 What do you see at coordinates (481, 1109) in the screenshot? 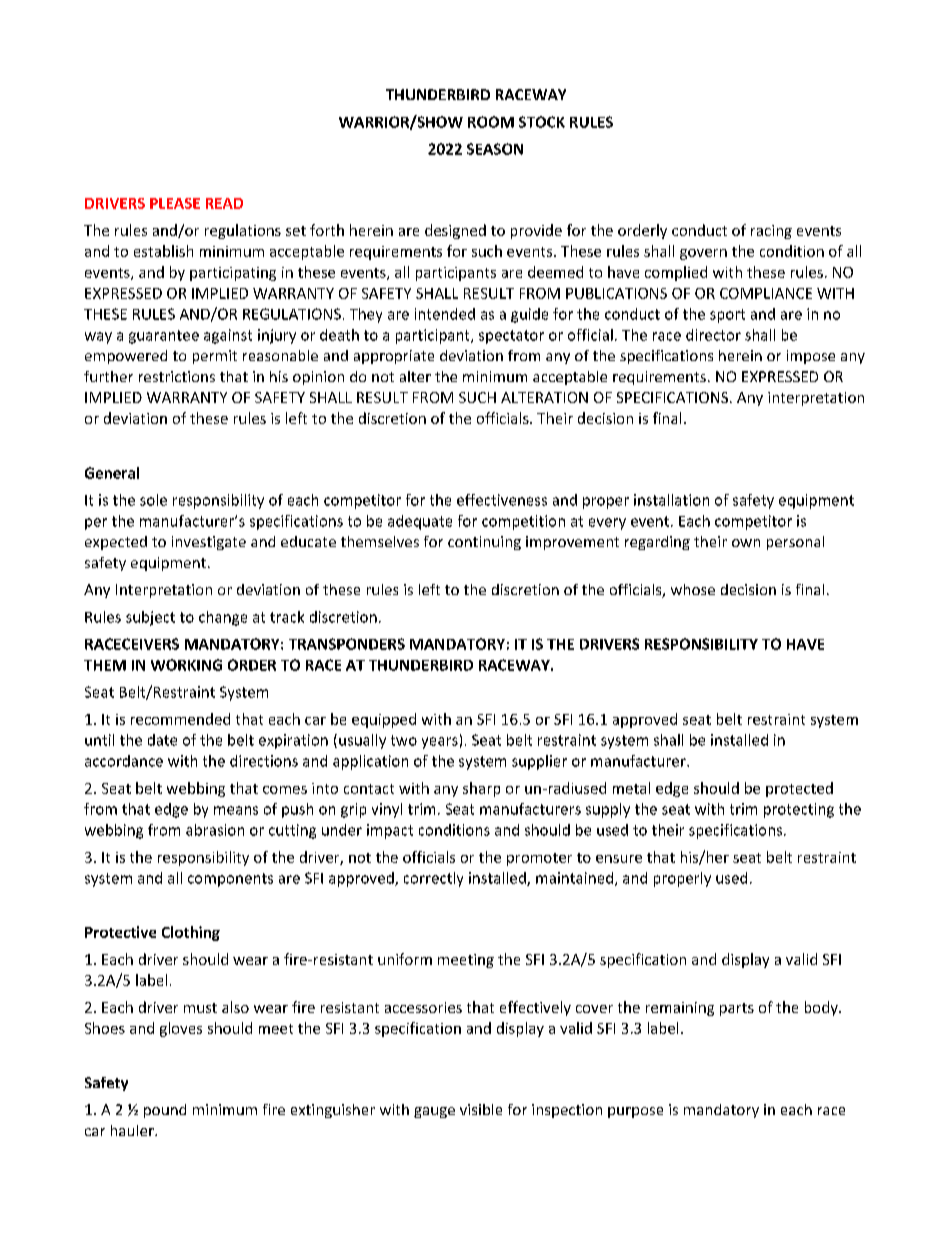
I see `visible` at bounding box center [481, 1109].
